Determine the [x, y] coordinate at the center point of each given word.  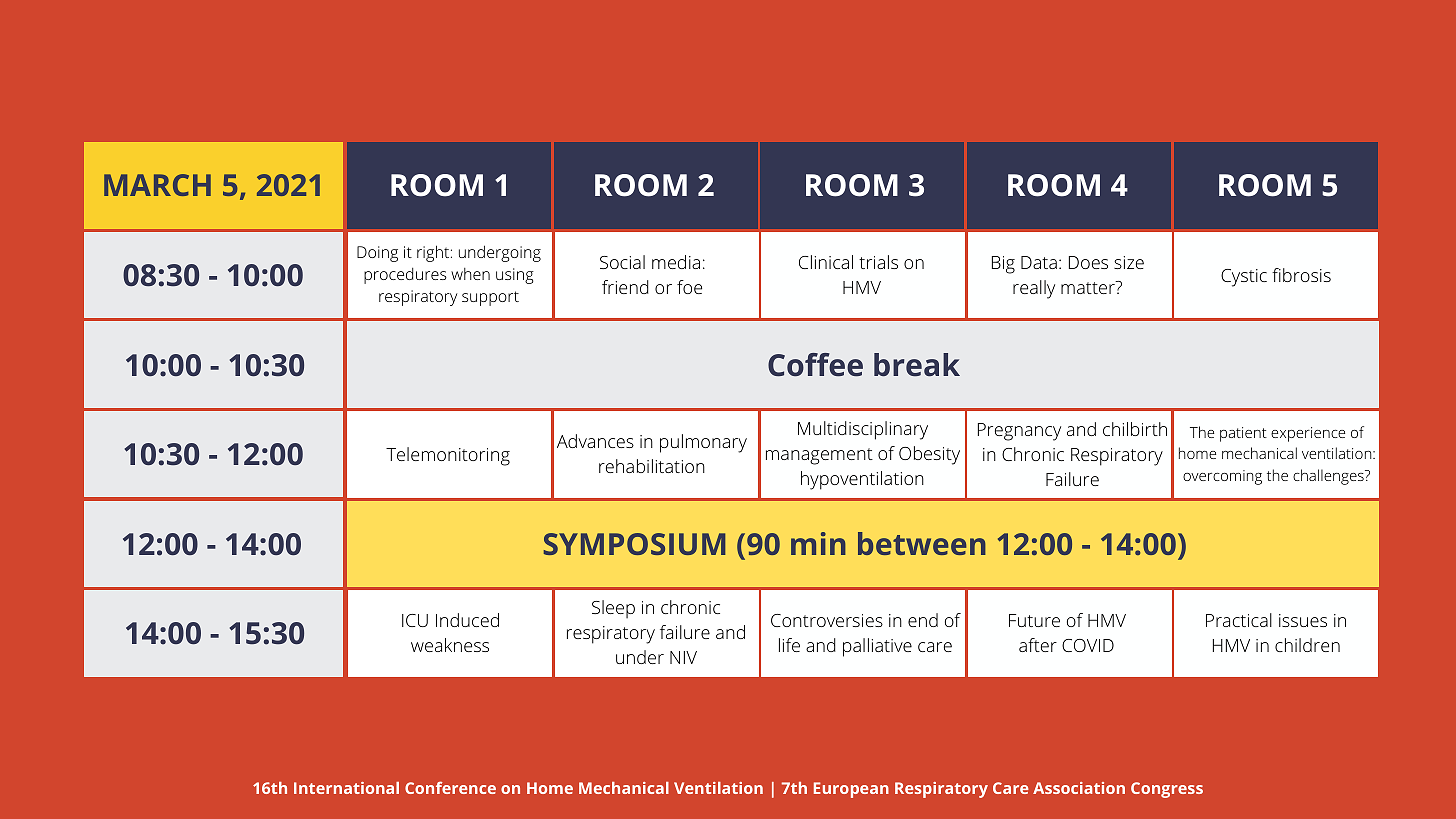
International [346, 788]
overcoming [1222, 477]
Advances [595, 441]
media [676, 262]
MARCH [157, 185]
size [1129, 262]
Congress [1167, 790]
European [851, 790]
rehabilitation [652, 466]
